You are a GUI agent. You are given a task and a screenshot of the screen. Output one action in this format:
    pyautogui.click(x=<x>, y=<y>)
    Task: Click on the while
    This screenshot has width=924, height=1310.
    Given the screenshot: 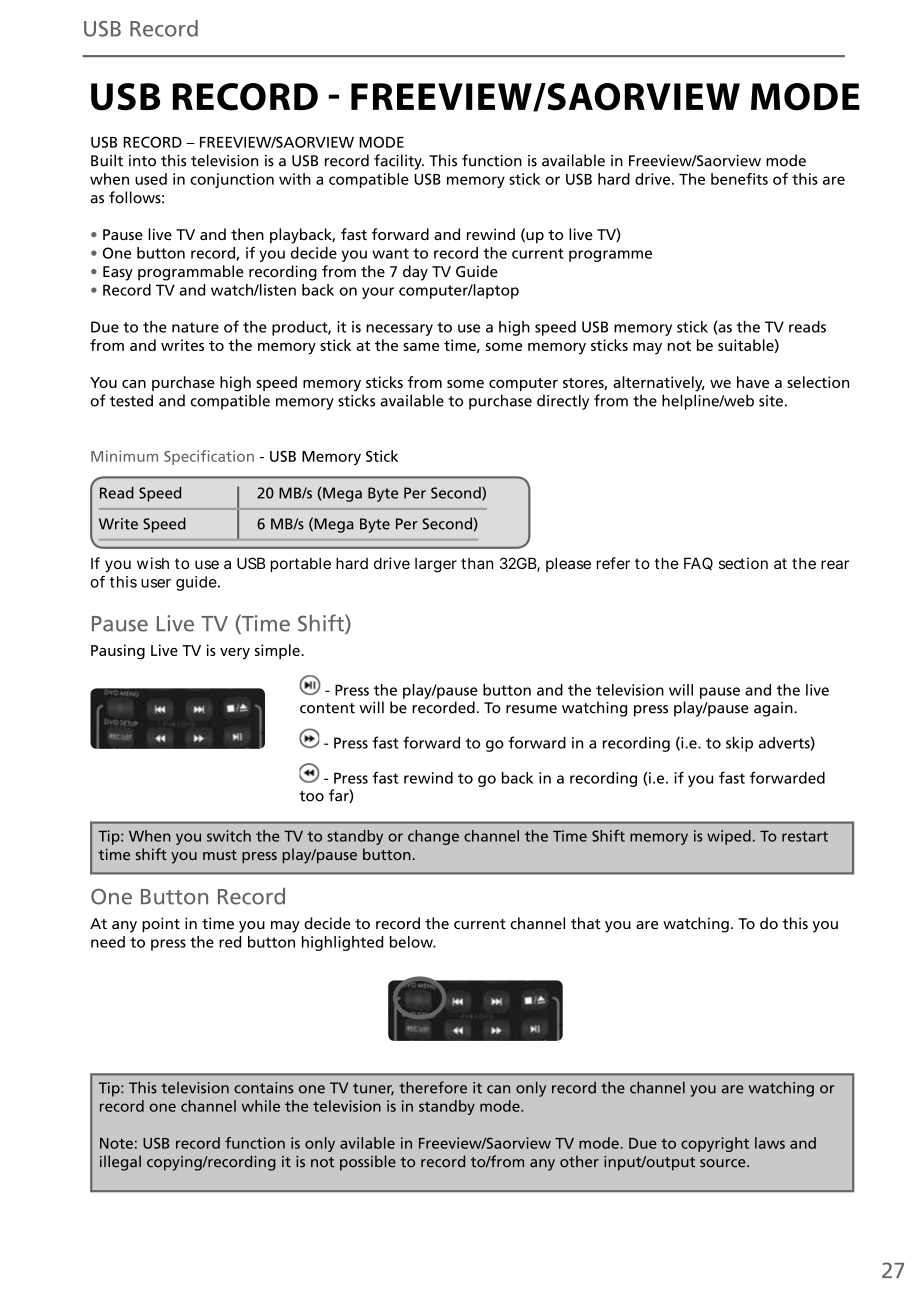 What is the action you would take?
    pyautogui.click(x=261, y=1106)
